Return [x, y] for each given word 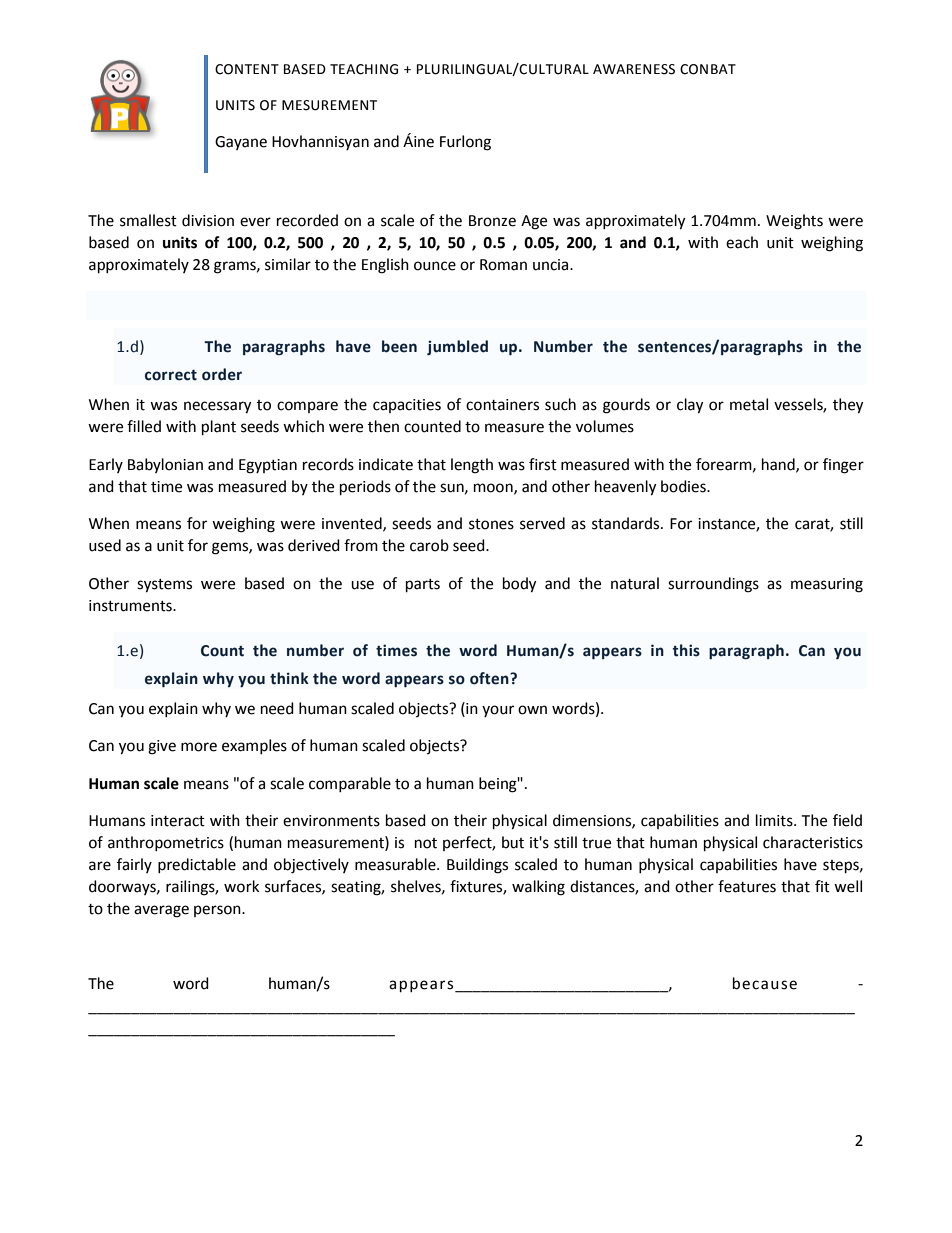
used [105, 545]
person [218, 911]
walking [538, 888]
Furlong [465, 143]
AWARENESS [634, 69]
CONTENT [247, 69]
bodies [684, 486]
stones [491, 524]
